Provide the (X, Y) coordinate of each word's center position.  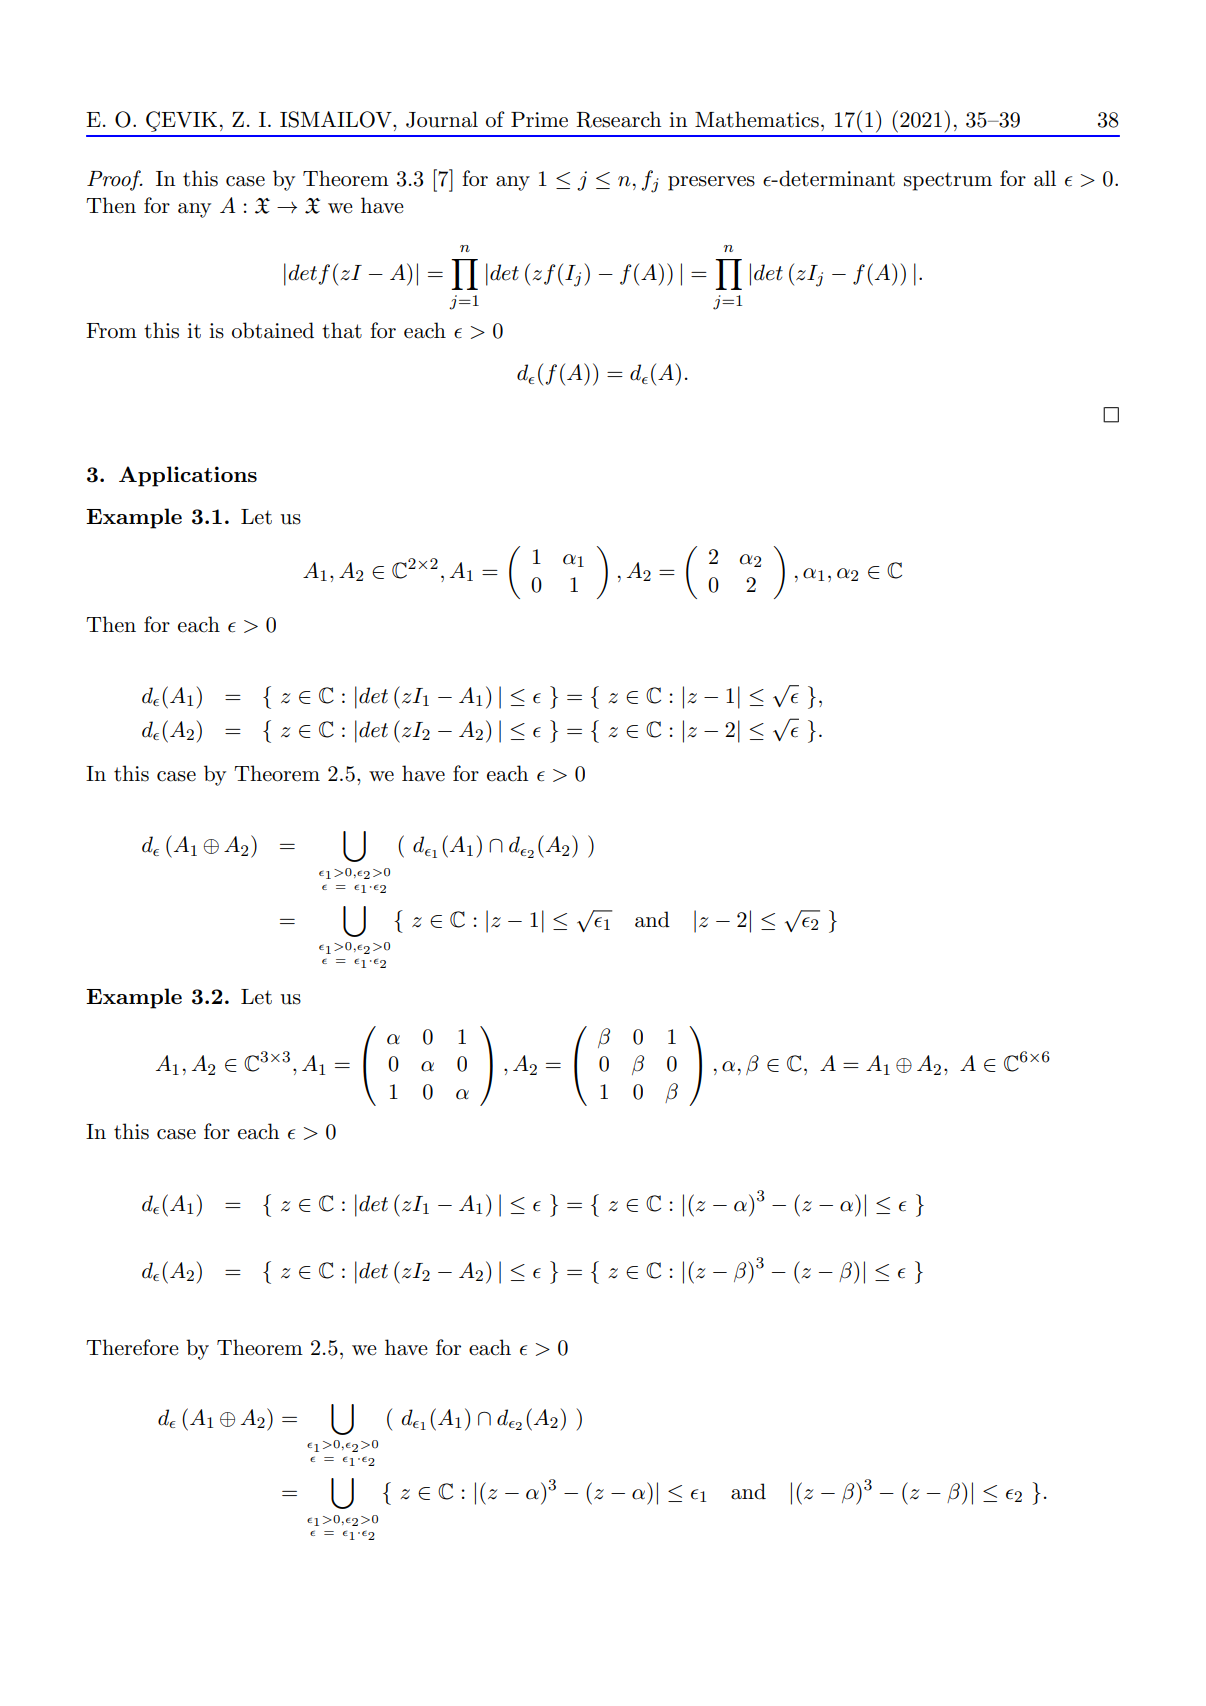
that (342, 330)
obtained (273, 330)
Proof (115, 180)
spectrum (948, 181)
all (1045, 178)
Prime (539, 120)
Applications (188, 476)
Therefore (132, 1347)
